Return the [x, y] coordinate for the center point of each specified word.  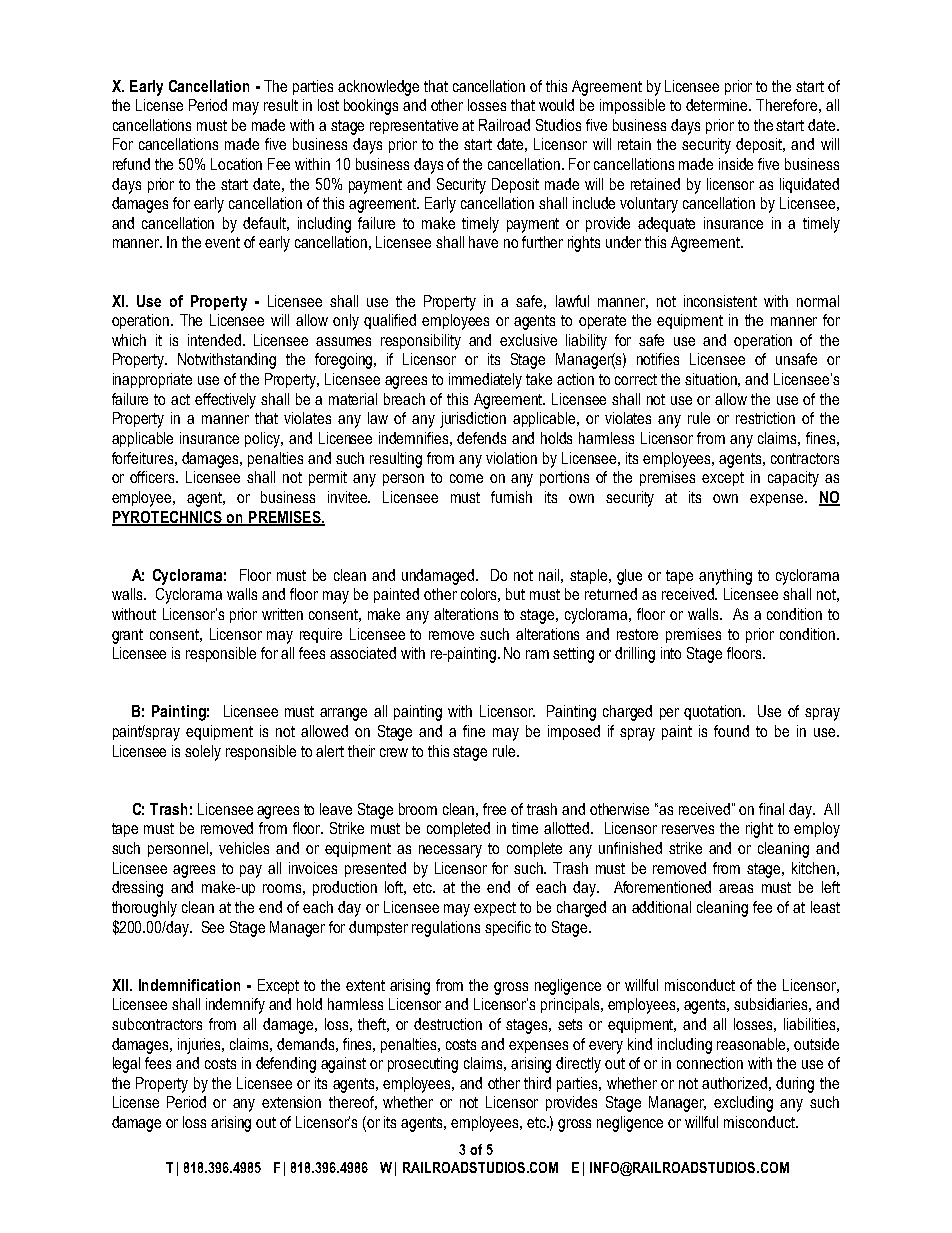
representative [414, 126]
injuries [201, 1046]
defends [481, 438]
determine [718, 105]
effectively [225, 401]
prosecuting [423, 1065]
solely [203, 753]
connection [710, 1063]
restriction [765, 418]
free [494, 809]
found [731, 731]
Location [236, 164]
